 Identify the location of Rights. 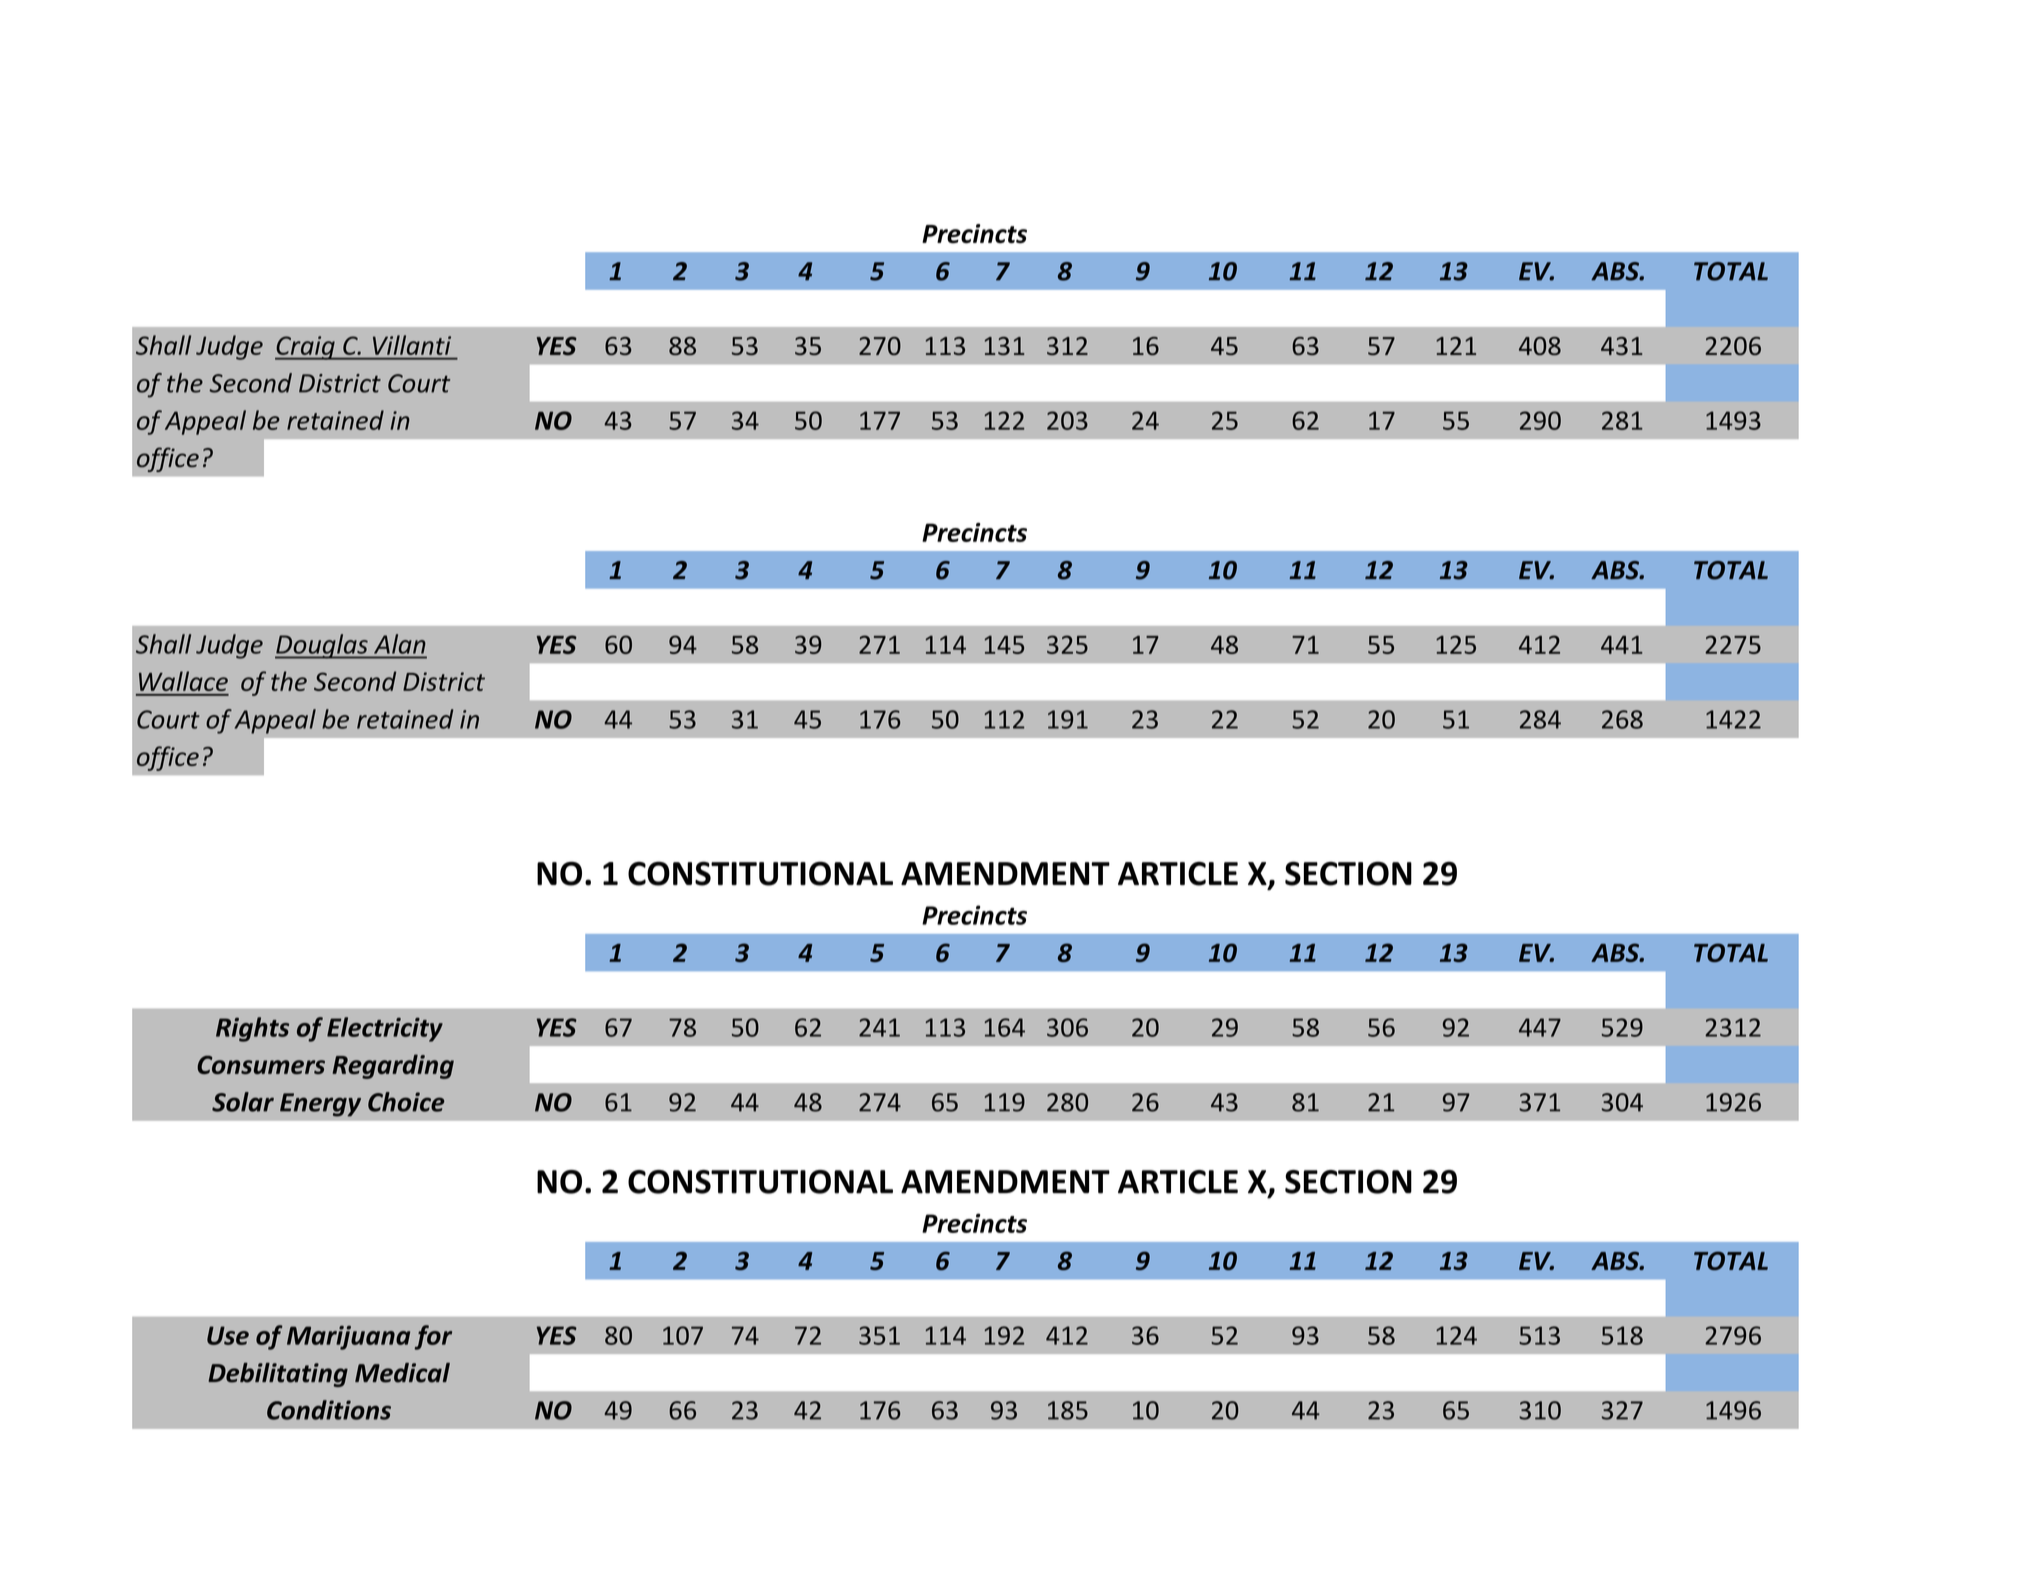
(252, 1029).
